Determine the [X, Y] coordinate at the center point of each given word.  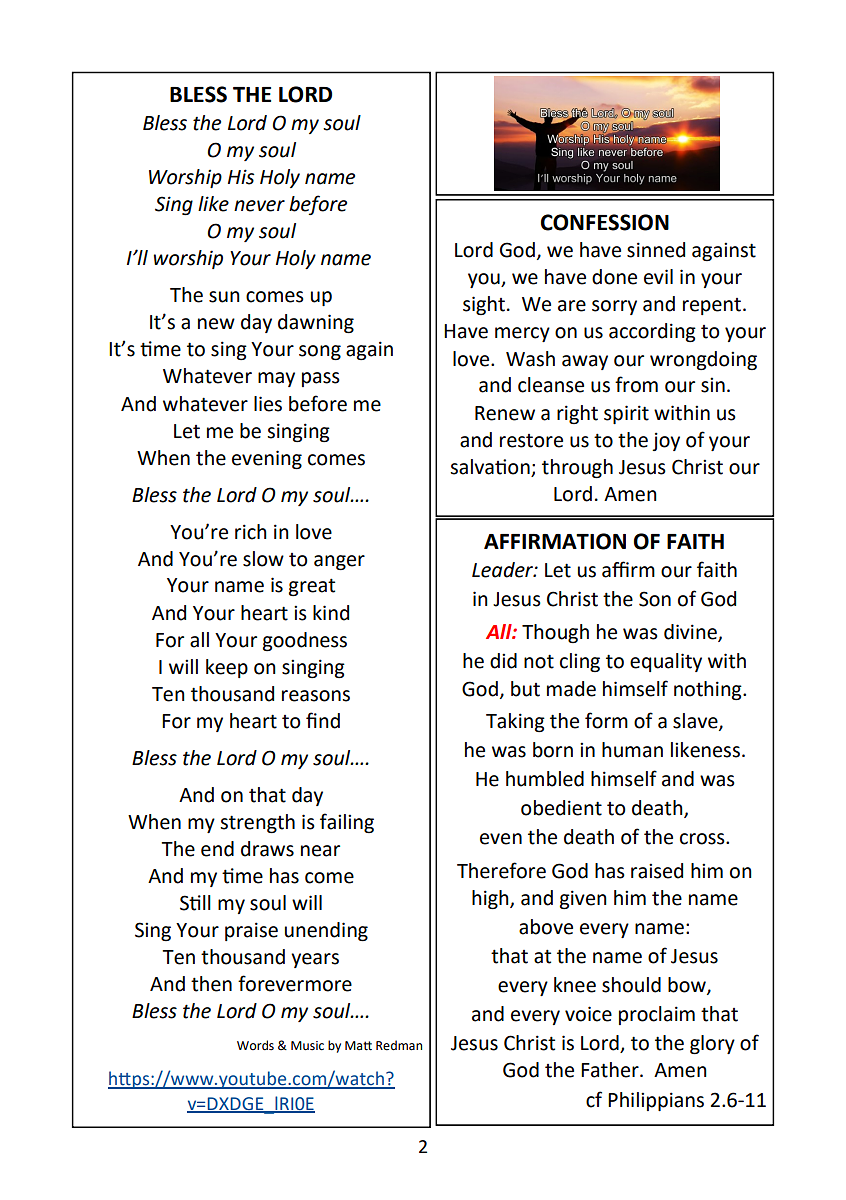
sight [484, 305]
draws [267, 849]
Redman [399, 1045]
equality [666, 662]
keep [227, 668]
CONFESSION [605, 222]
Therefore [501, 870]
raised [657, 871]
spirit [626, 414]
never [259, 206]
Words [255, 1045]
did [503, 661]
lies [268, 404]
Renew [505, 413]
